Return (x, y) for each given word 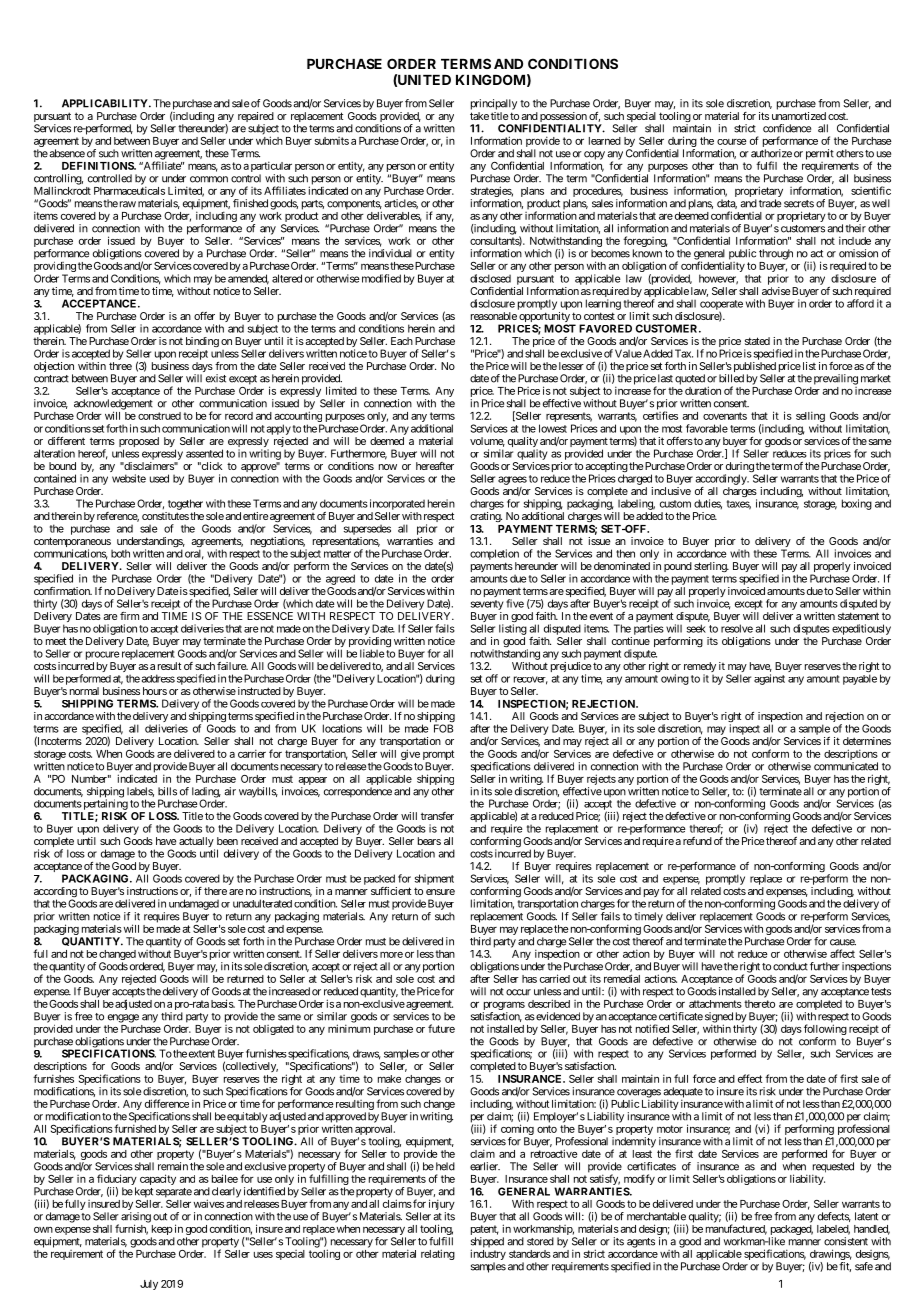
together (185, 504)
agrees (512, 480)
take (479, 116)
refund (697, 841)
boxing (857, 504)
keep (162, 1230)
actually (197, 843)
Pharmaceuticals (129, 190)
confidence (787, 128)
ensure (440, 892)
